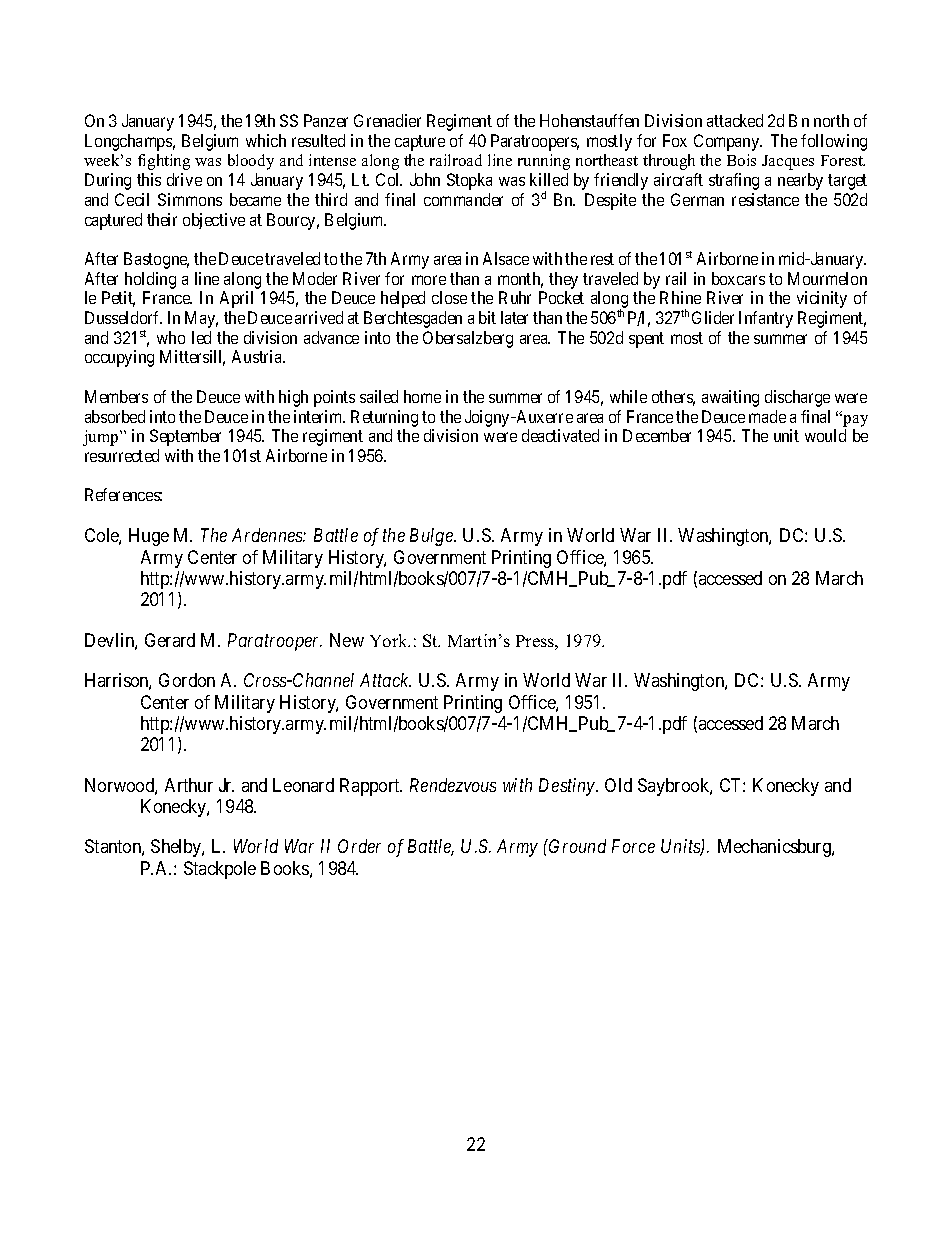 This screenshot has width=952, height=1233. What do you see at coordinates (633, 846) in the screenshot?
I see `Force` at bounding box center [633, 846].
